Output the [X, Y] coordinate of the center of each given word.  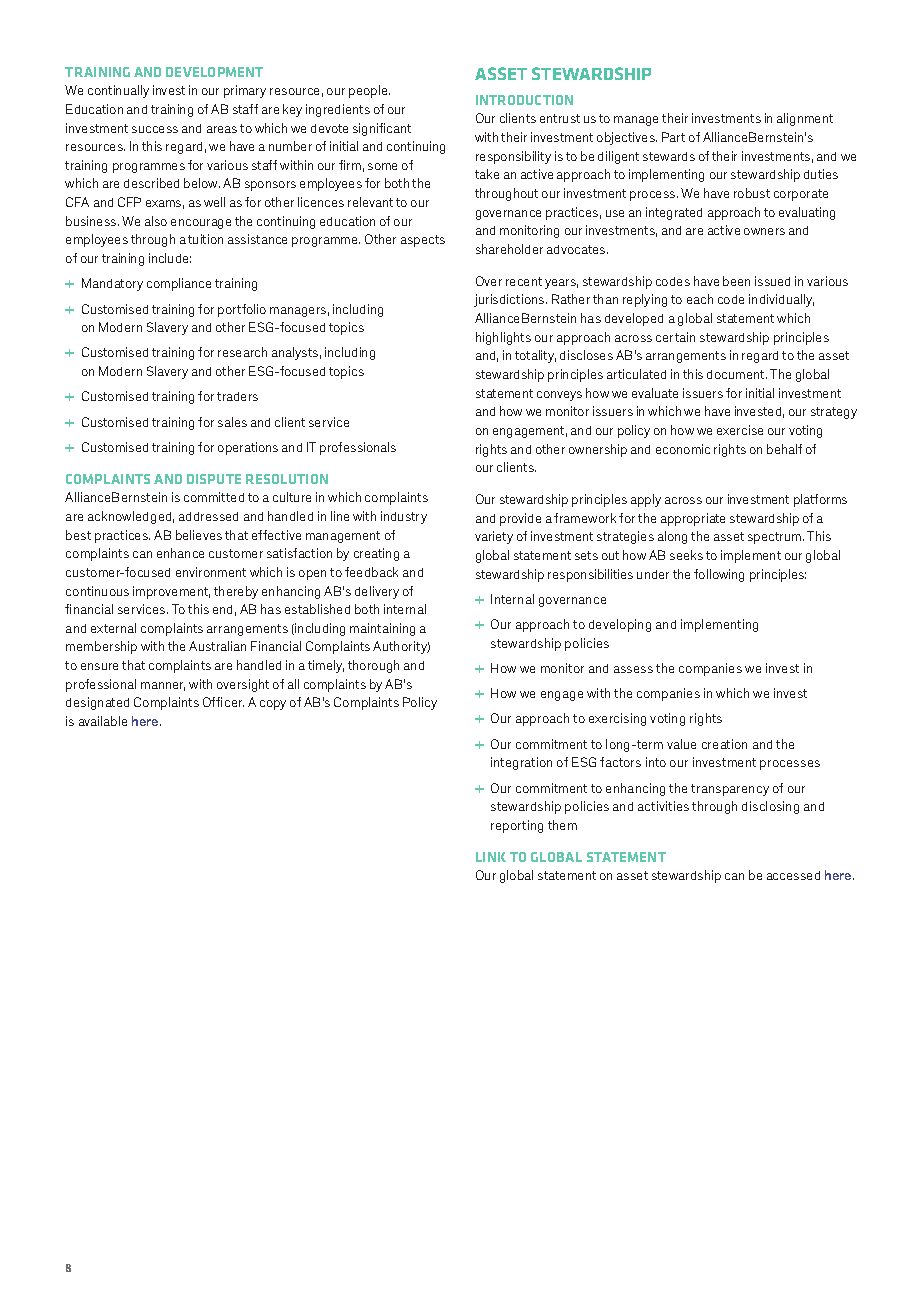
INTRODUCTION [524, 100]
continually [118, 91]
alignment [805, 119]
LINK [491, 857]
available [103, 721]
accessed [793, 875]
